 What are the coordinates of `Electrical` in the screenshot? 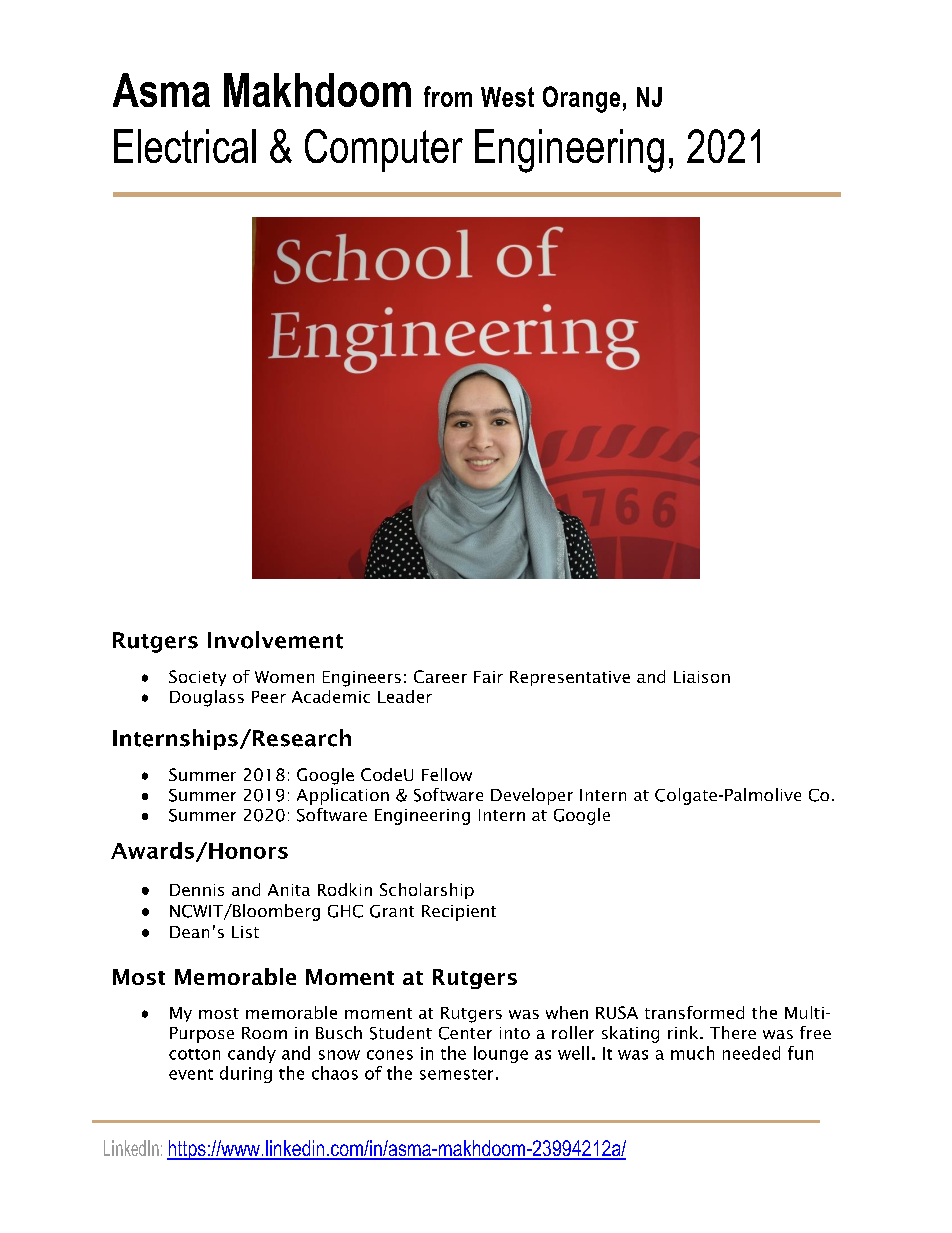 It's located at (185, 146).
